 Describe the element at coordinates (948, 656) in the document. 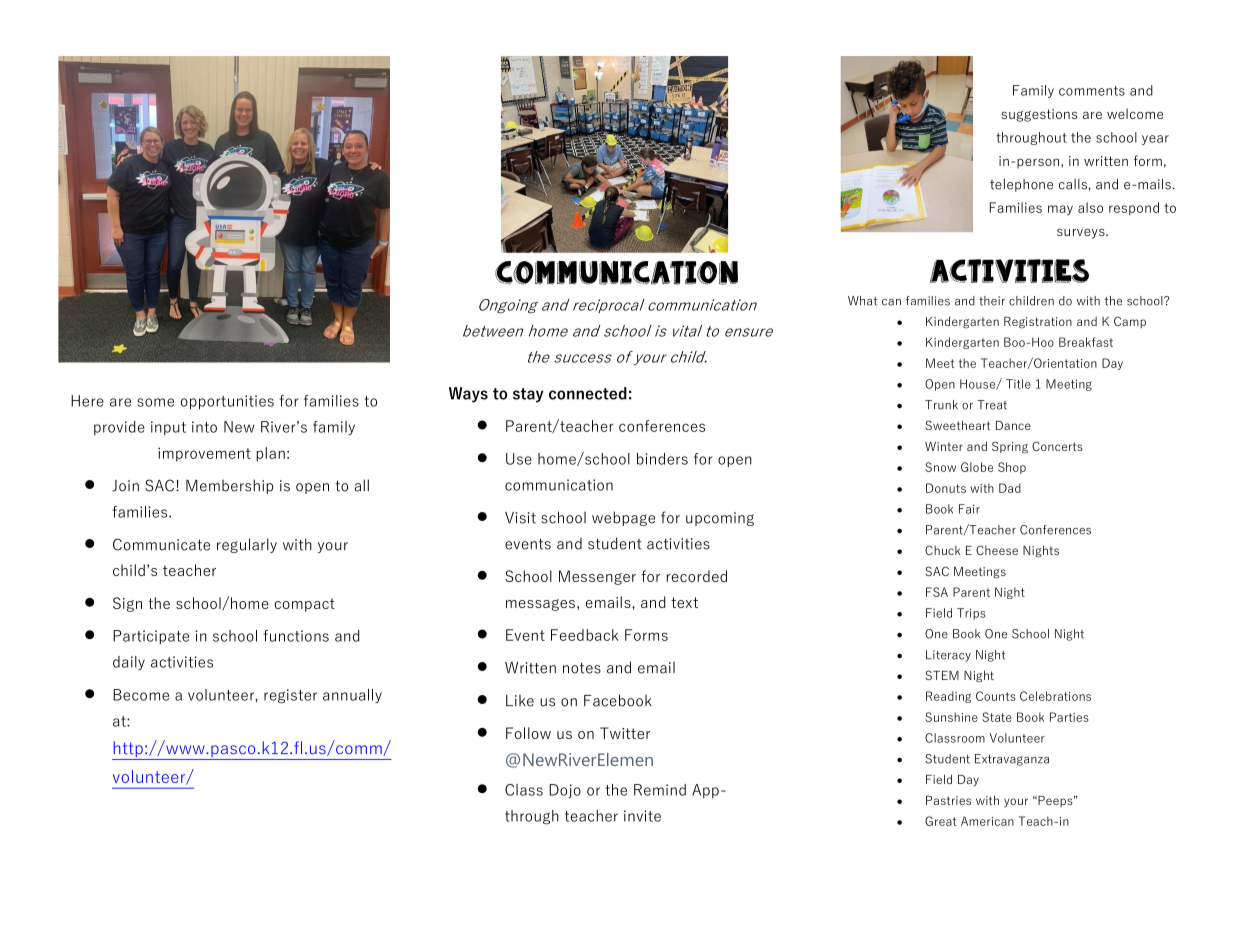

I see `Literacy` at that location.
